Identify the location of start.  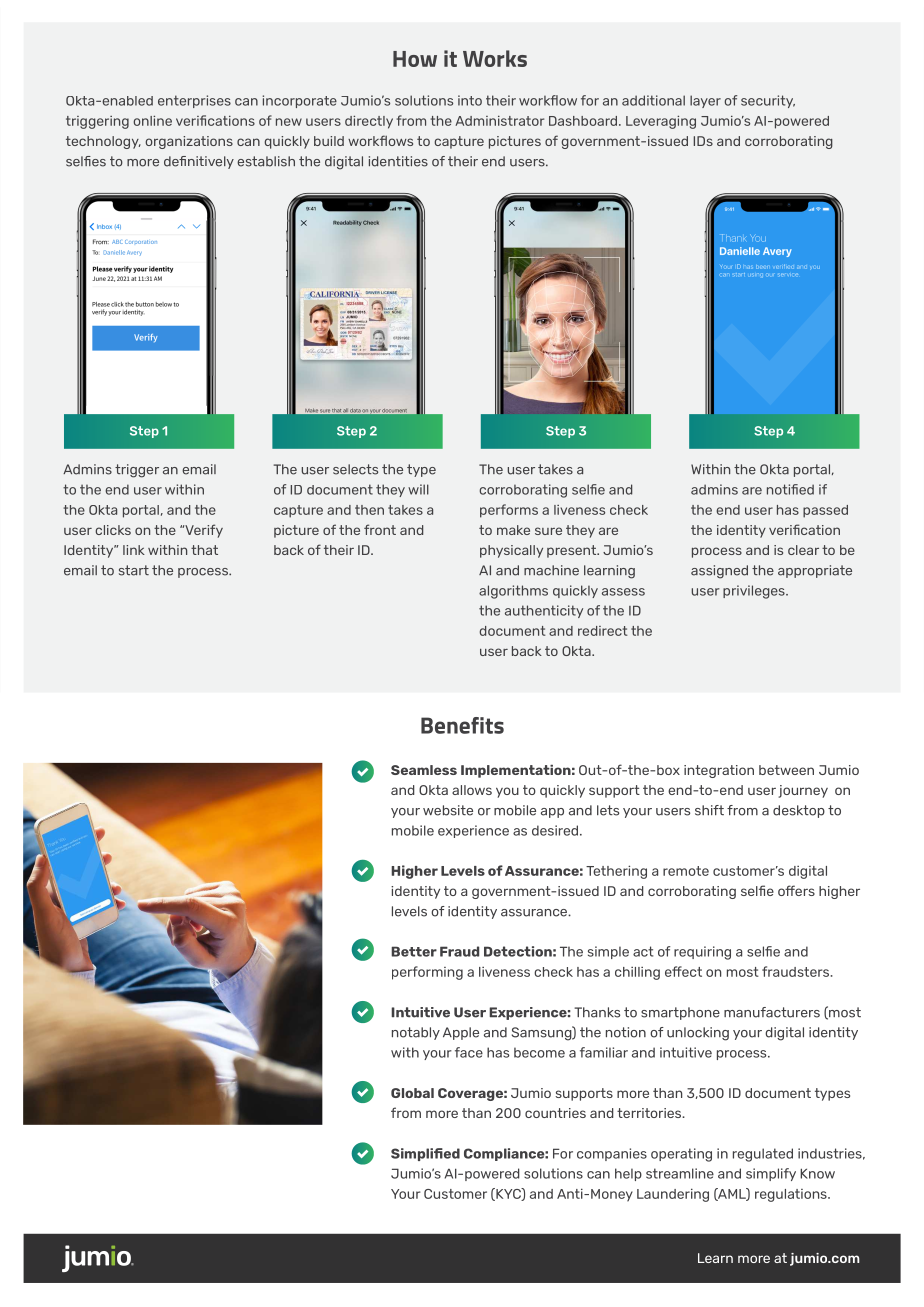
(134, 570).
